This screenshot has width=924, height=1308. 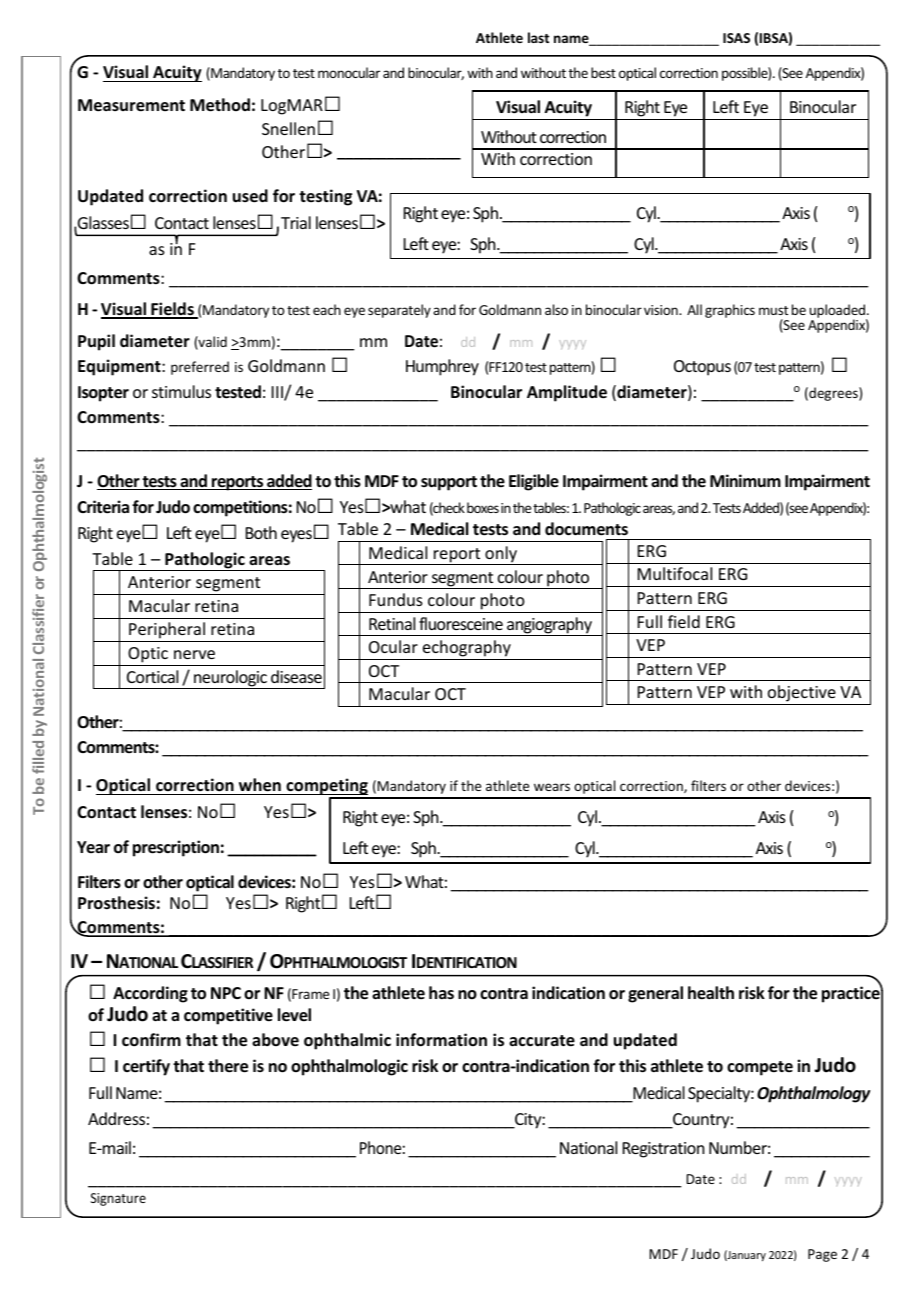 What do you see at coordinates (93, 847) in the screenshot?
I see `Year` at bounding box center [93, 847].
